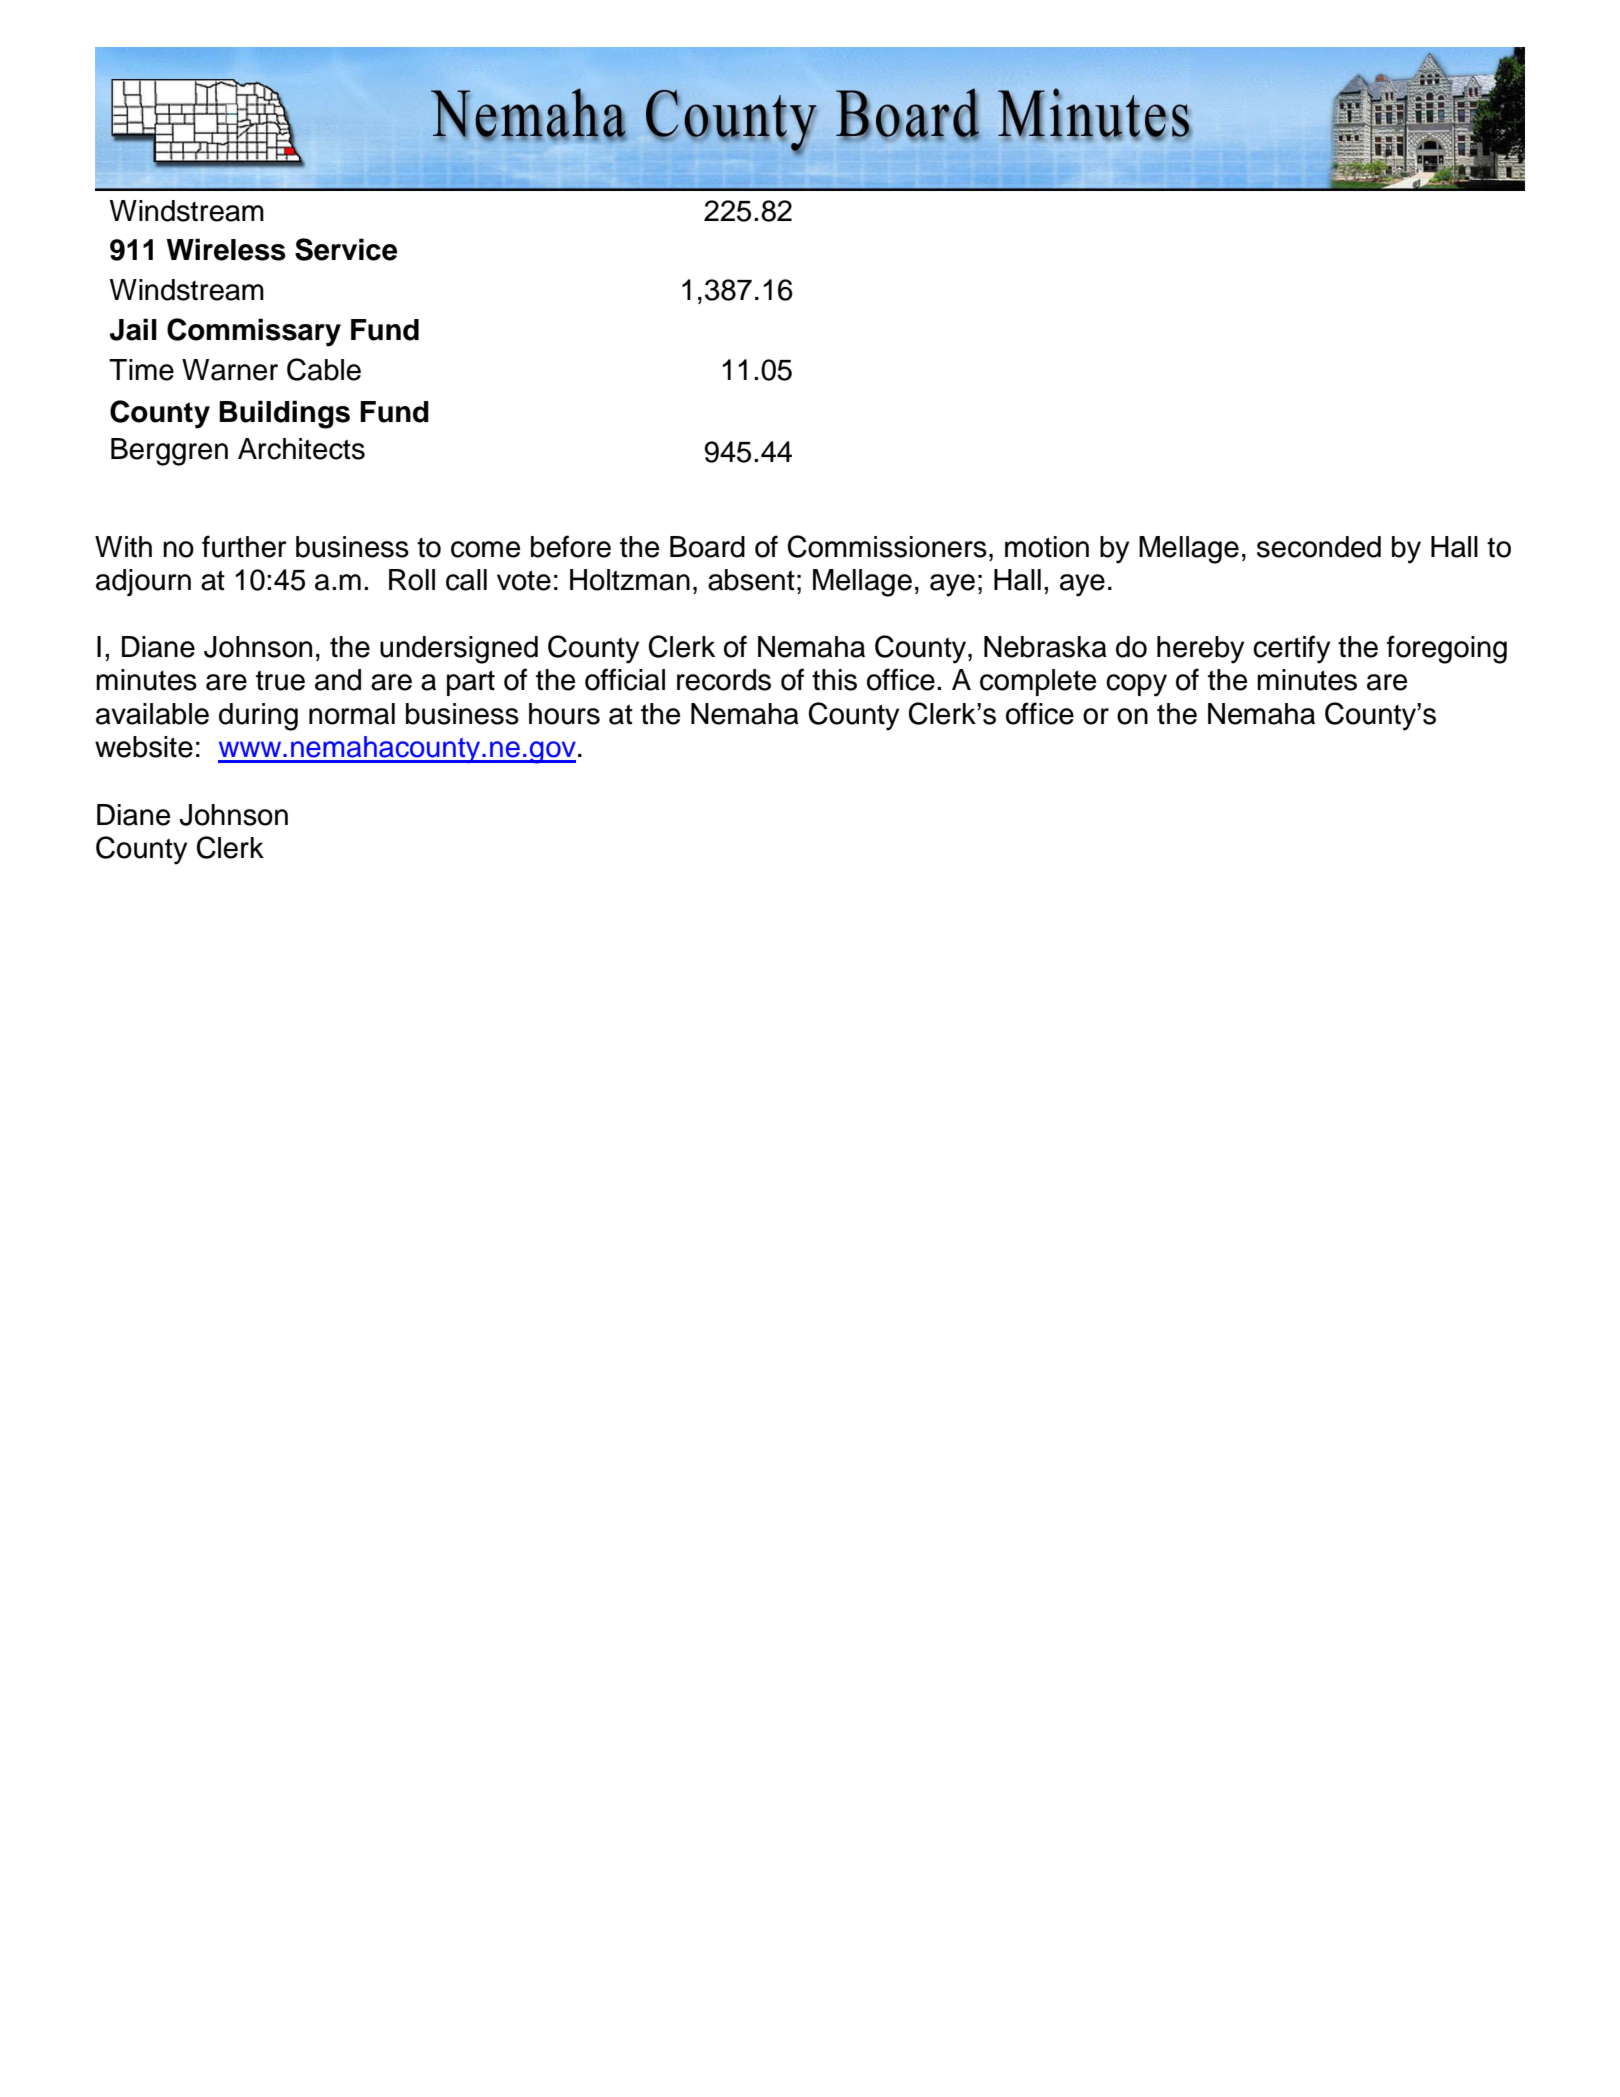 The image size is (1620, 2097). What do you see at coordinates (346, 249) in the screenshot?
I see `Service` at bounding box center [346, 249].
